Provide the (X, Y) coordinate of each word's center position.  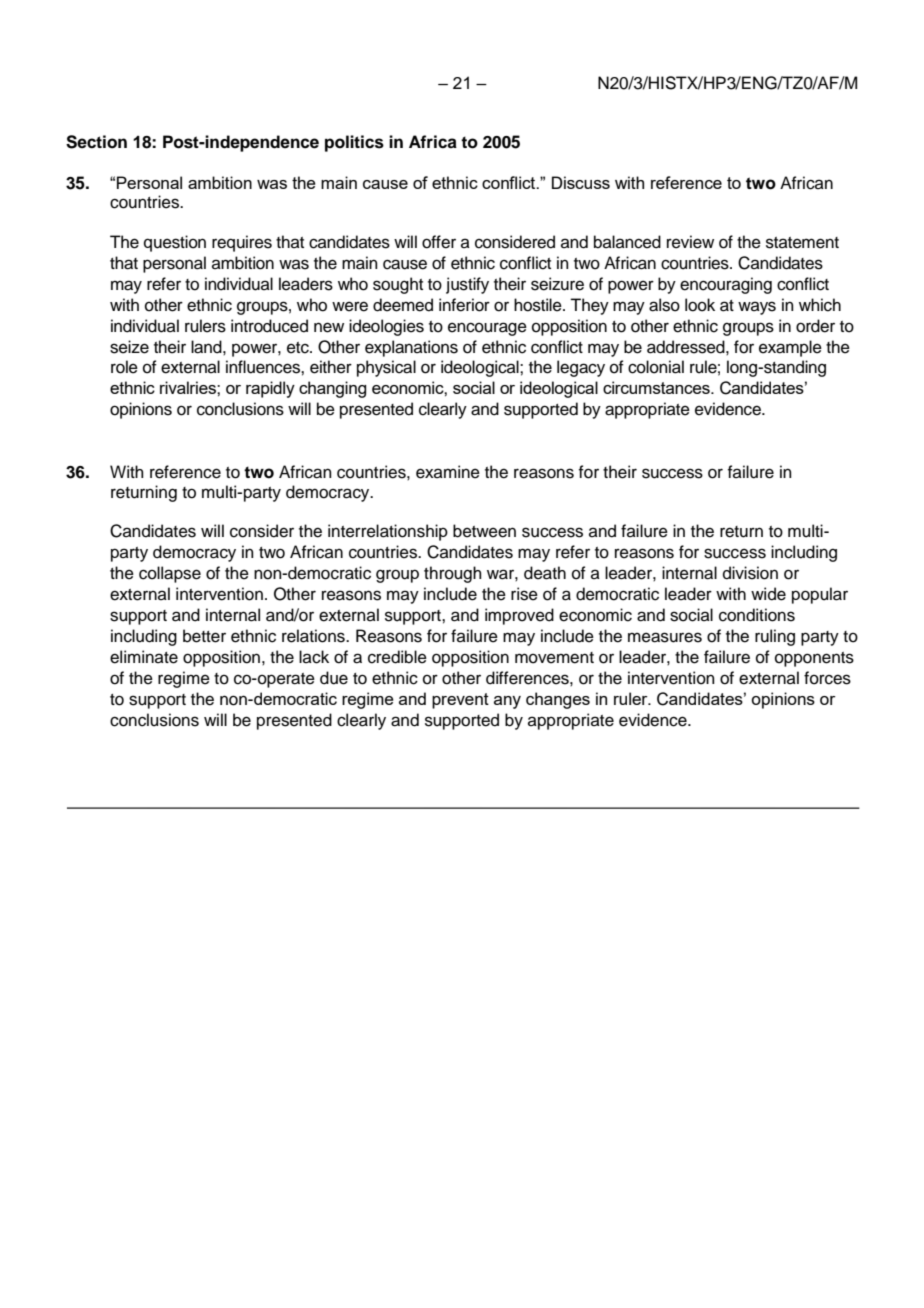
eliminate (144, 657)
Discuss (581, 182)
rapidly (270, 389)
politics (354, 143)
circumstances (657, 387)
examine (448, 472)
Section (96, 142)
